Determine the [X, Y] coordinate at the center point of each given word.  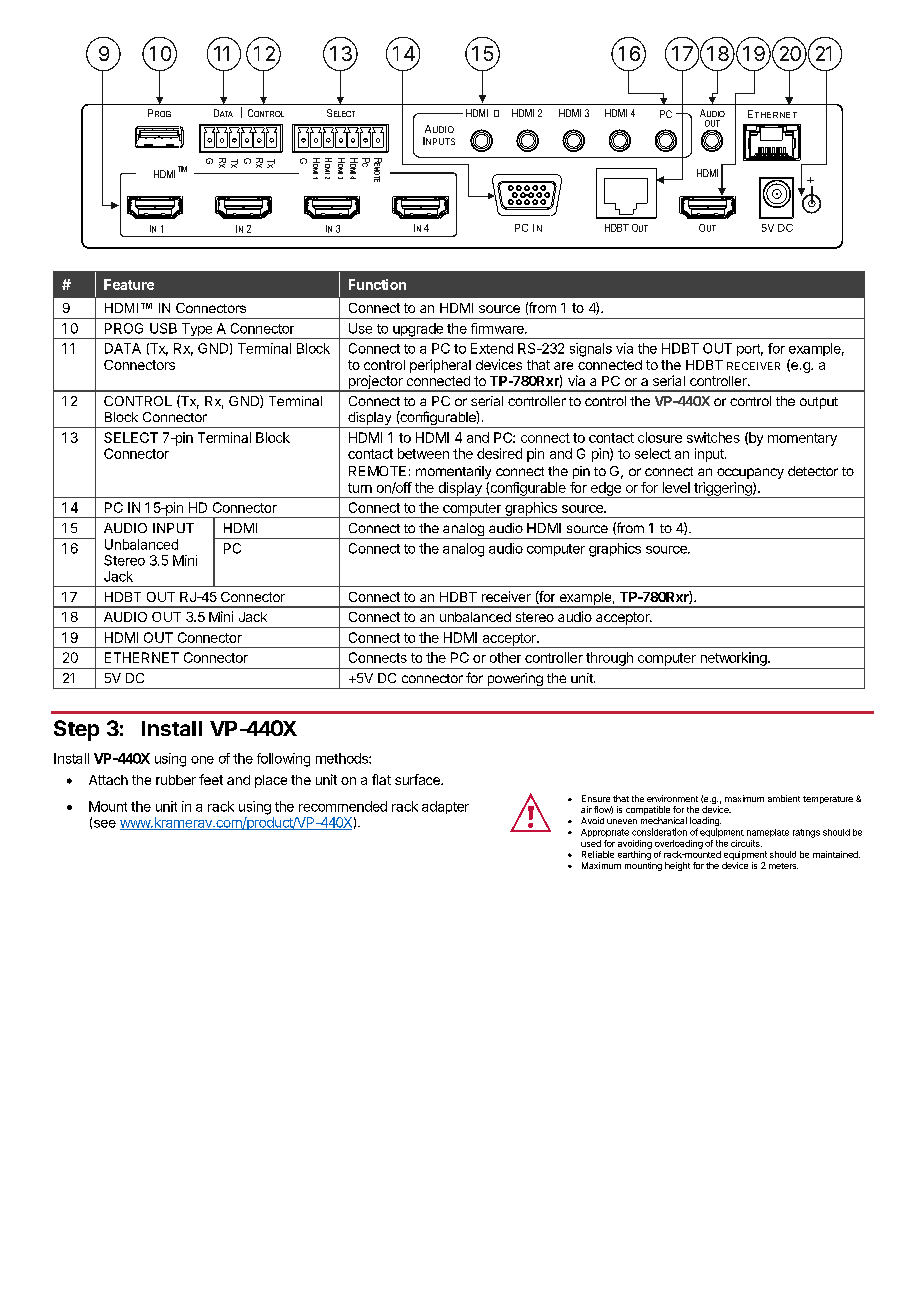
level [676, 487]
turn [360, 488]
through [609, 659]
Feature [129, 284]
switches [713, 437]
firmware [498, 328]
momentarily [453, 472]
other [505, 657]
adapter [445, 807]
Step [76, 730]
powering [515, 681]
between [423, 453]
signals [591, 350]
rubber [176, 780]
